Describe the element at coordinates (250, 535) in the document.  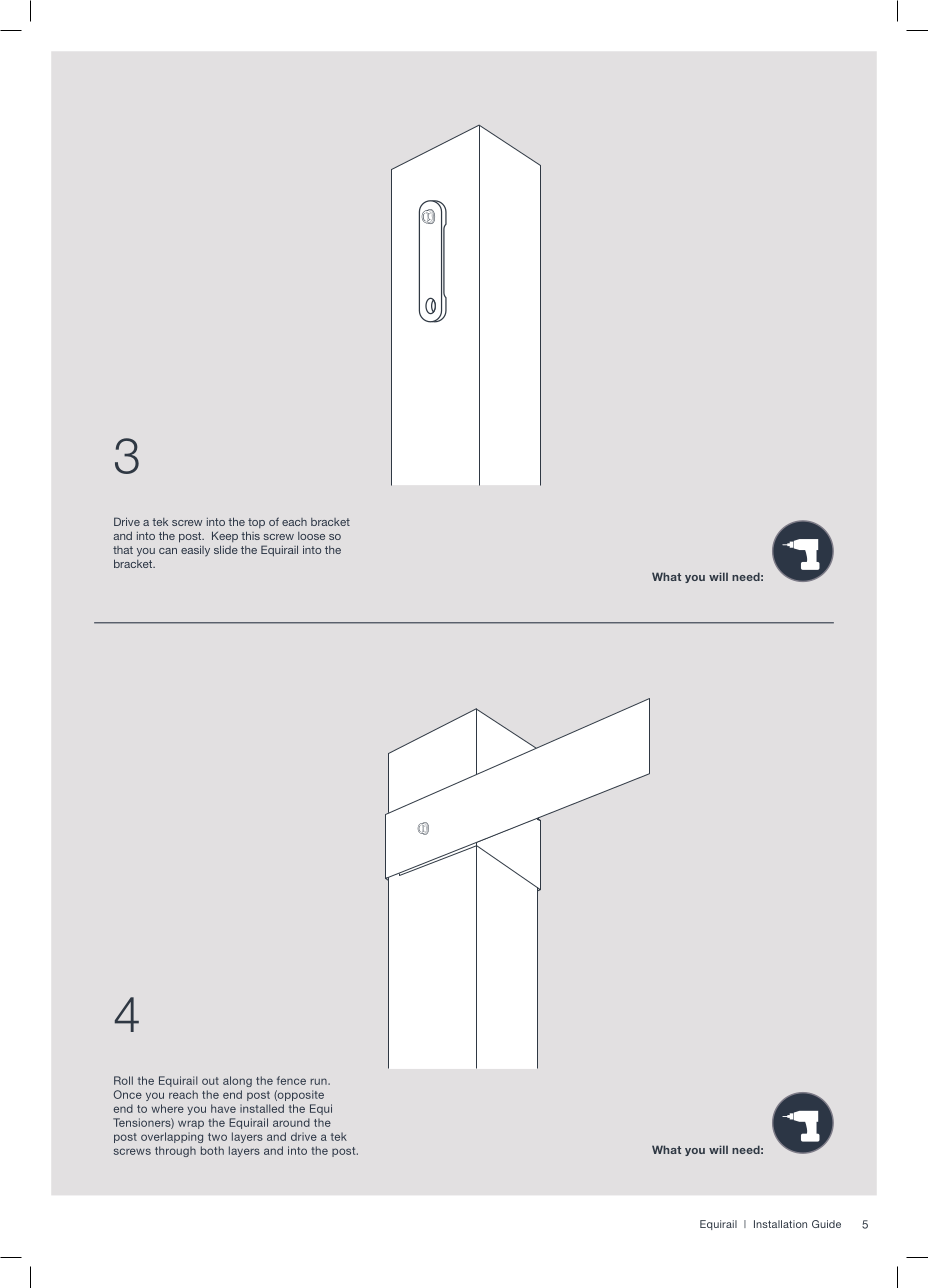
I see `this` at that location.
